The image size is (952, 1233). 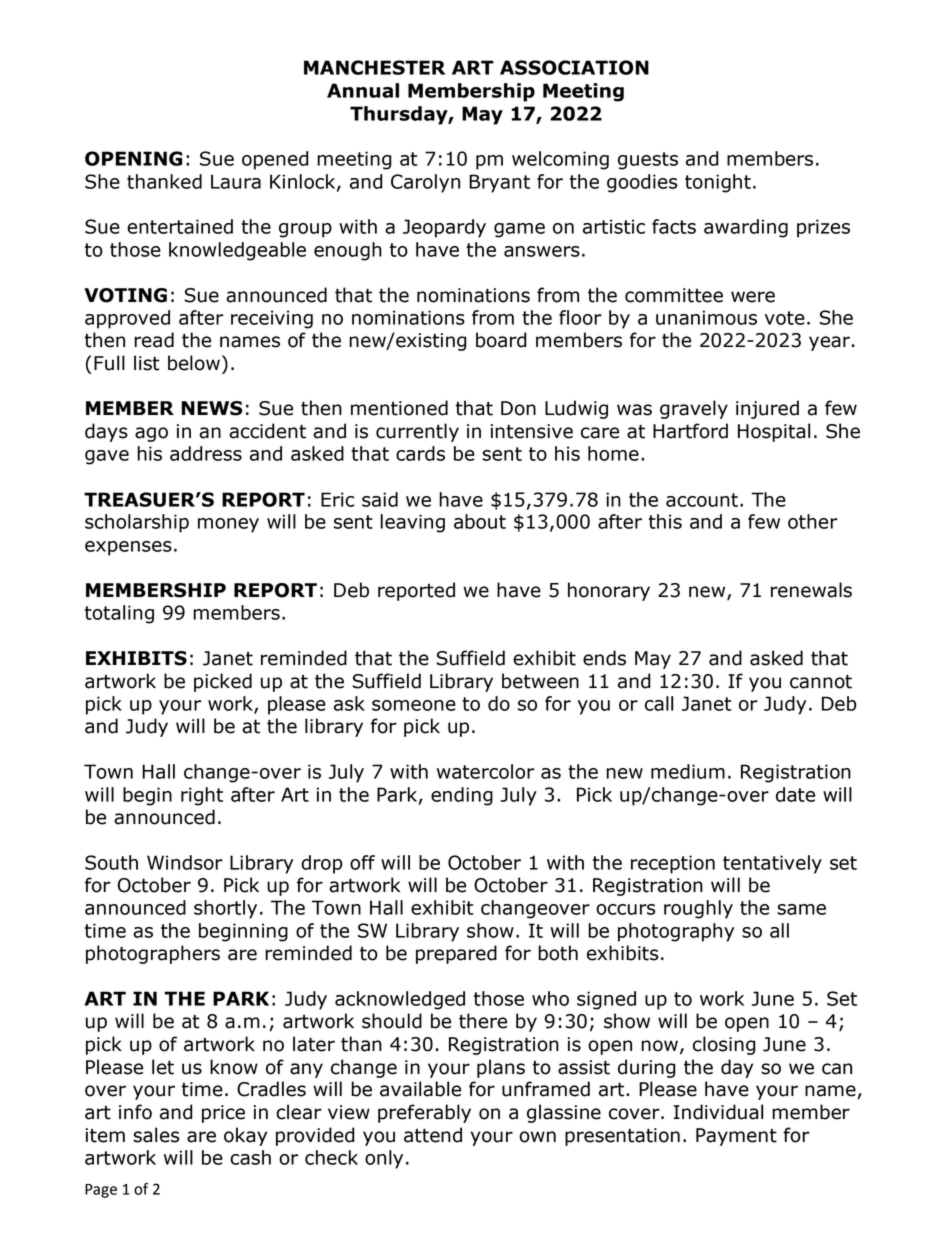 What do you see at coordinates (774, 432) in the page?
I see `Hospital` at bounding box center [774, 432].
